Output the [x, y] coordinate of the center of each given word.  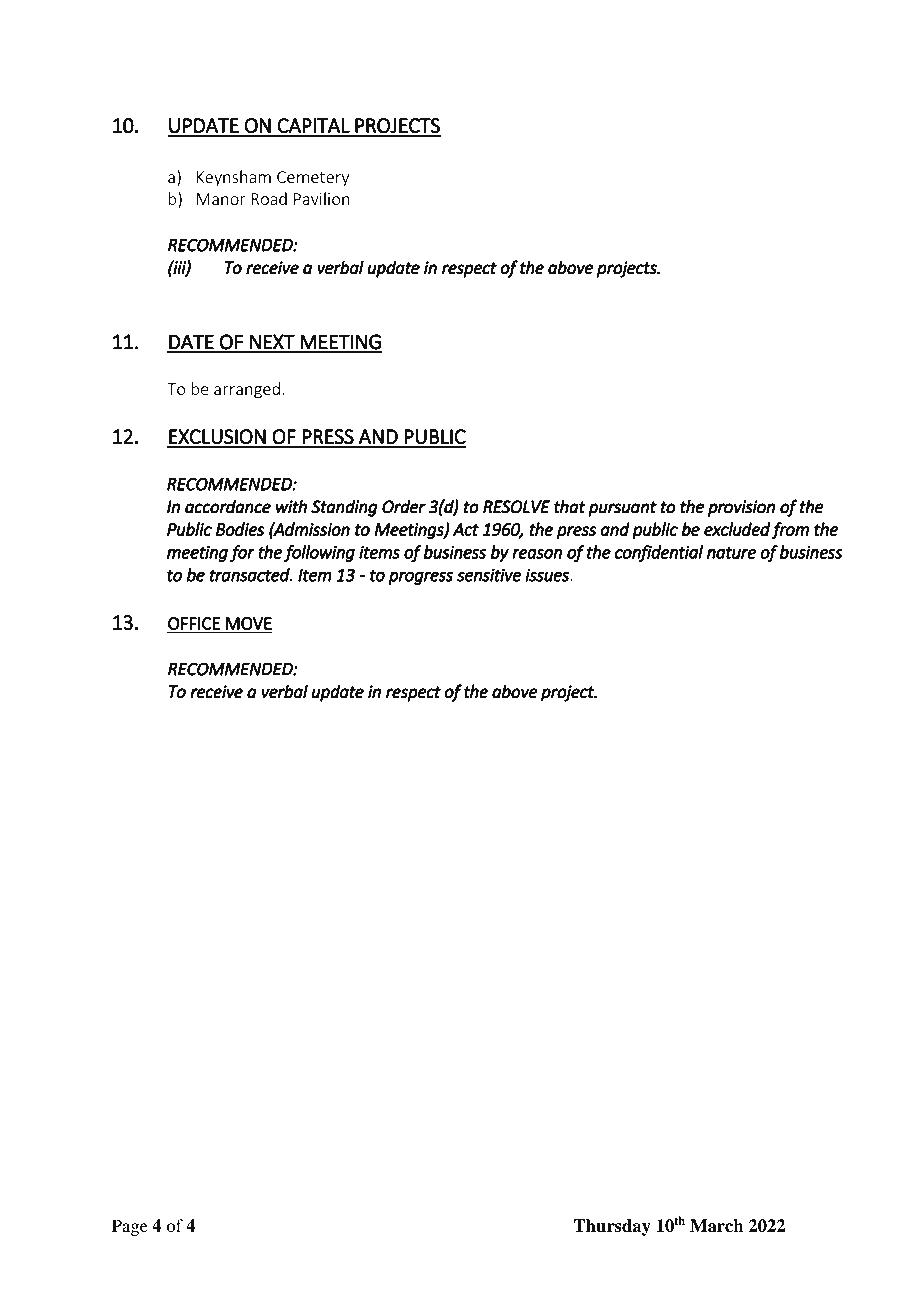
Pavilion [322, 198]
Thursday [612, 1227]
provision [741, 508]
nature [731, 553]
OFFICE [194, 623]
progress [420, 578]
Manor [221, 199]
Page [130, 1227]
